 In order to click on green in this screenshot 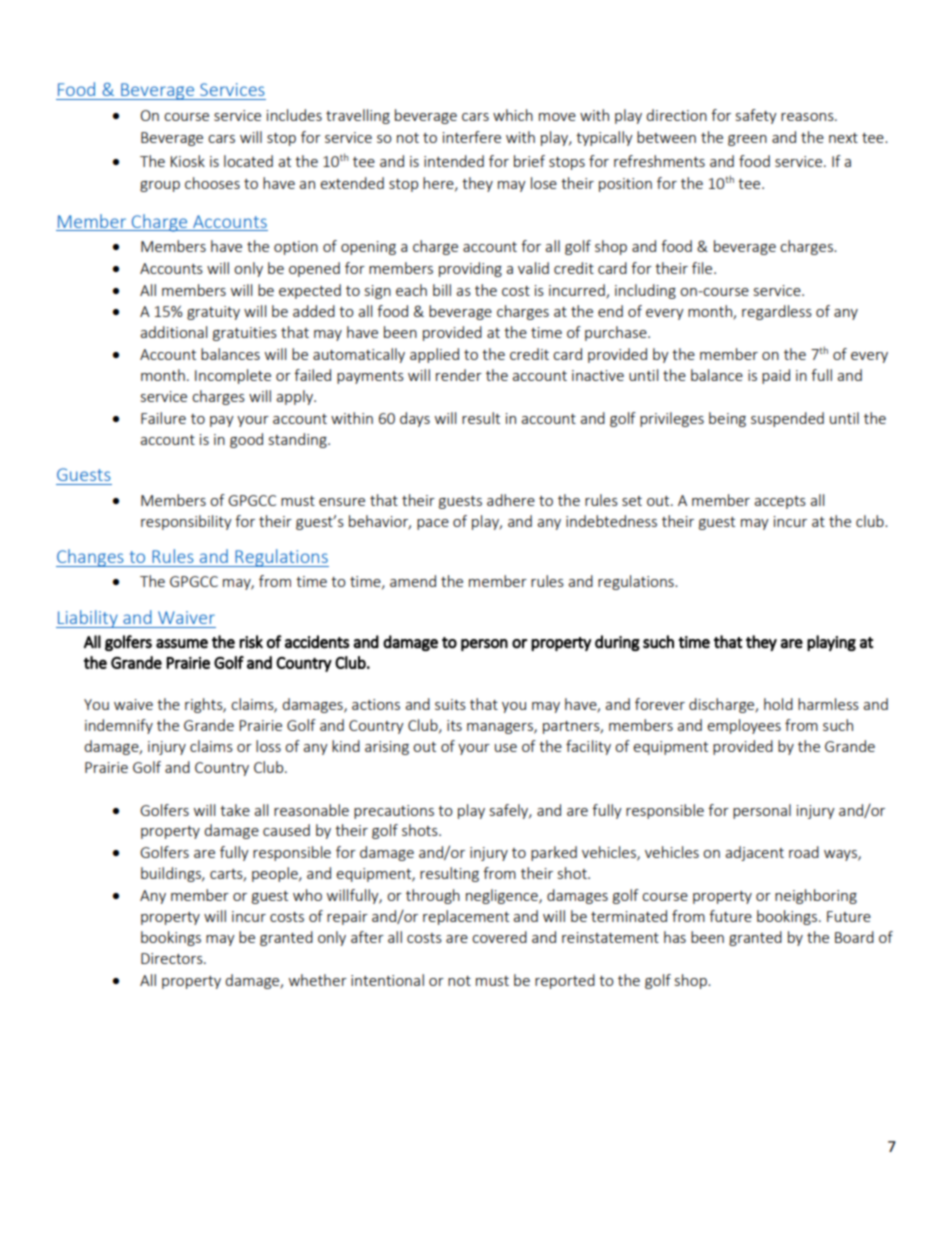, I will do `click(747, 140)`.
